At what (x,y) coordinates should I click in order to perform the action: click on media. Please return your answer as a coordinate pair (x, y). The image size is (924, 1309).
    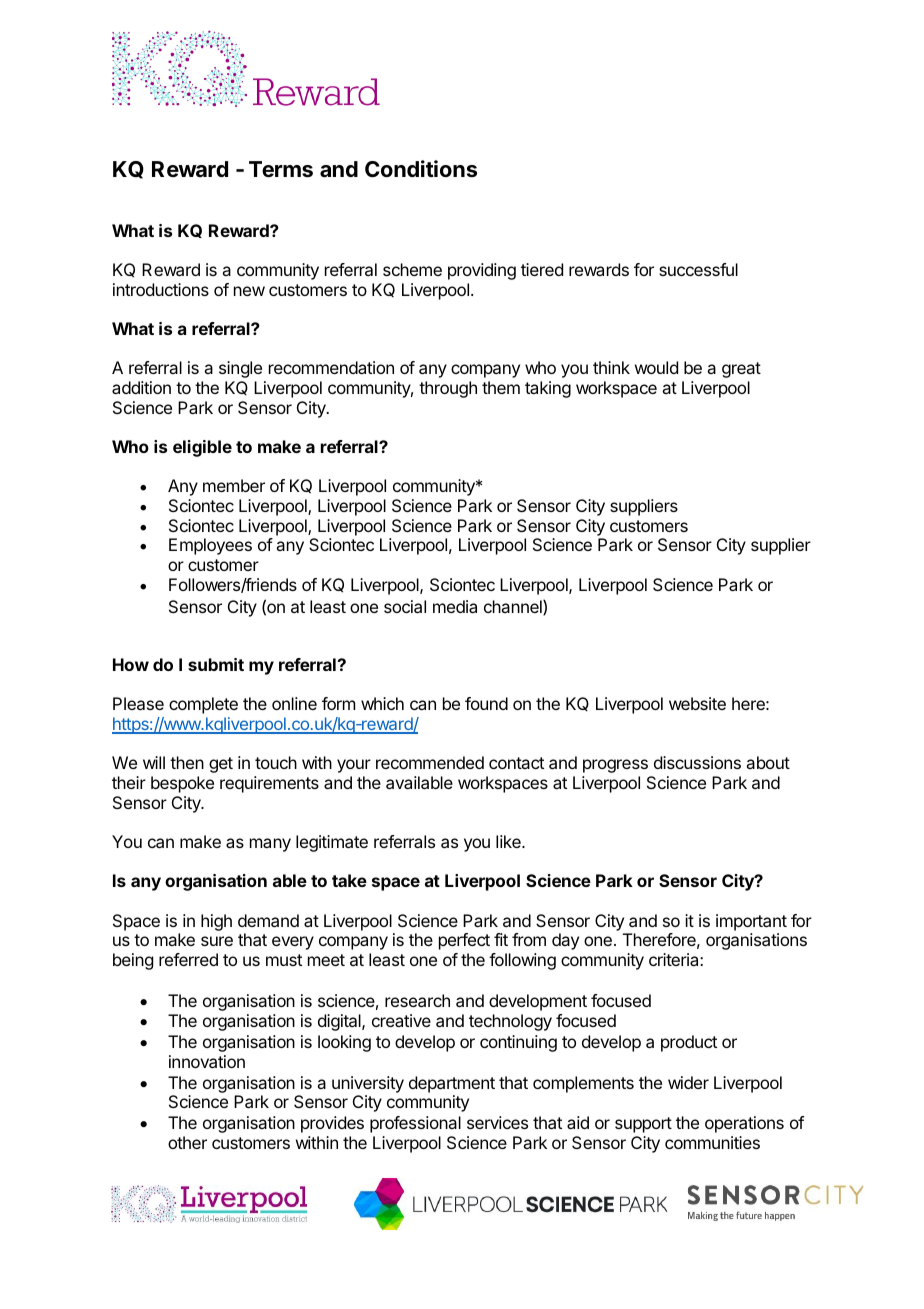
    Looking at the image, I should click on (455, 606).
